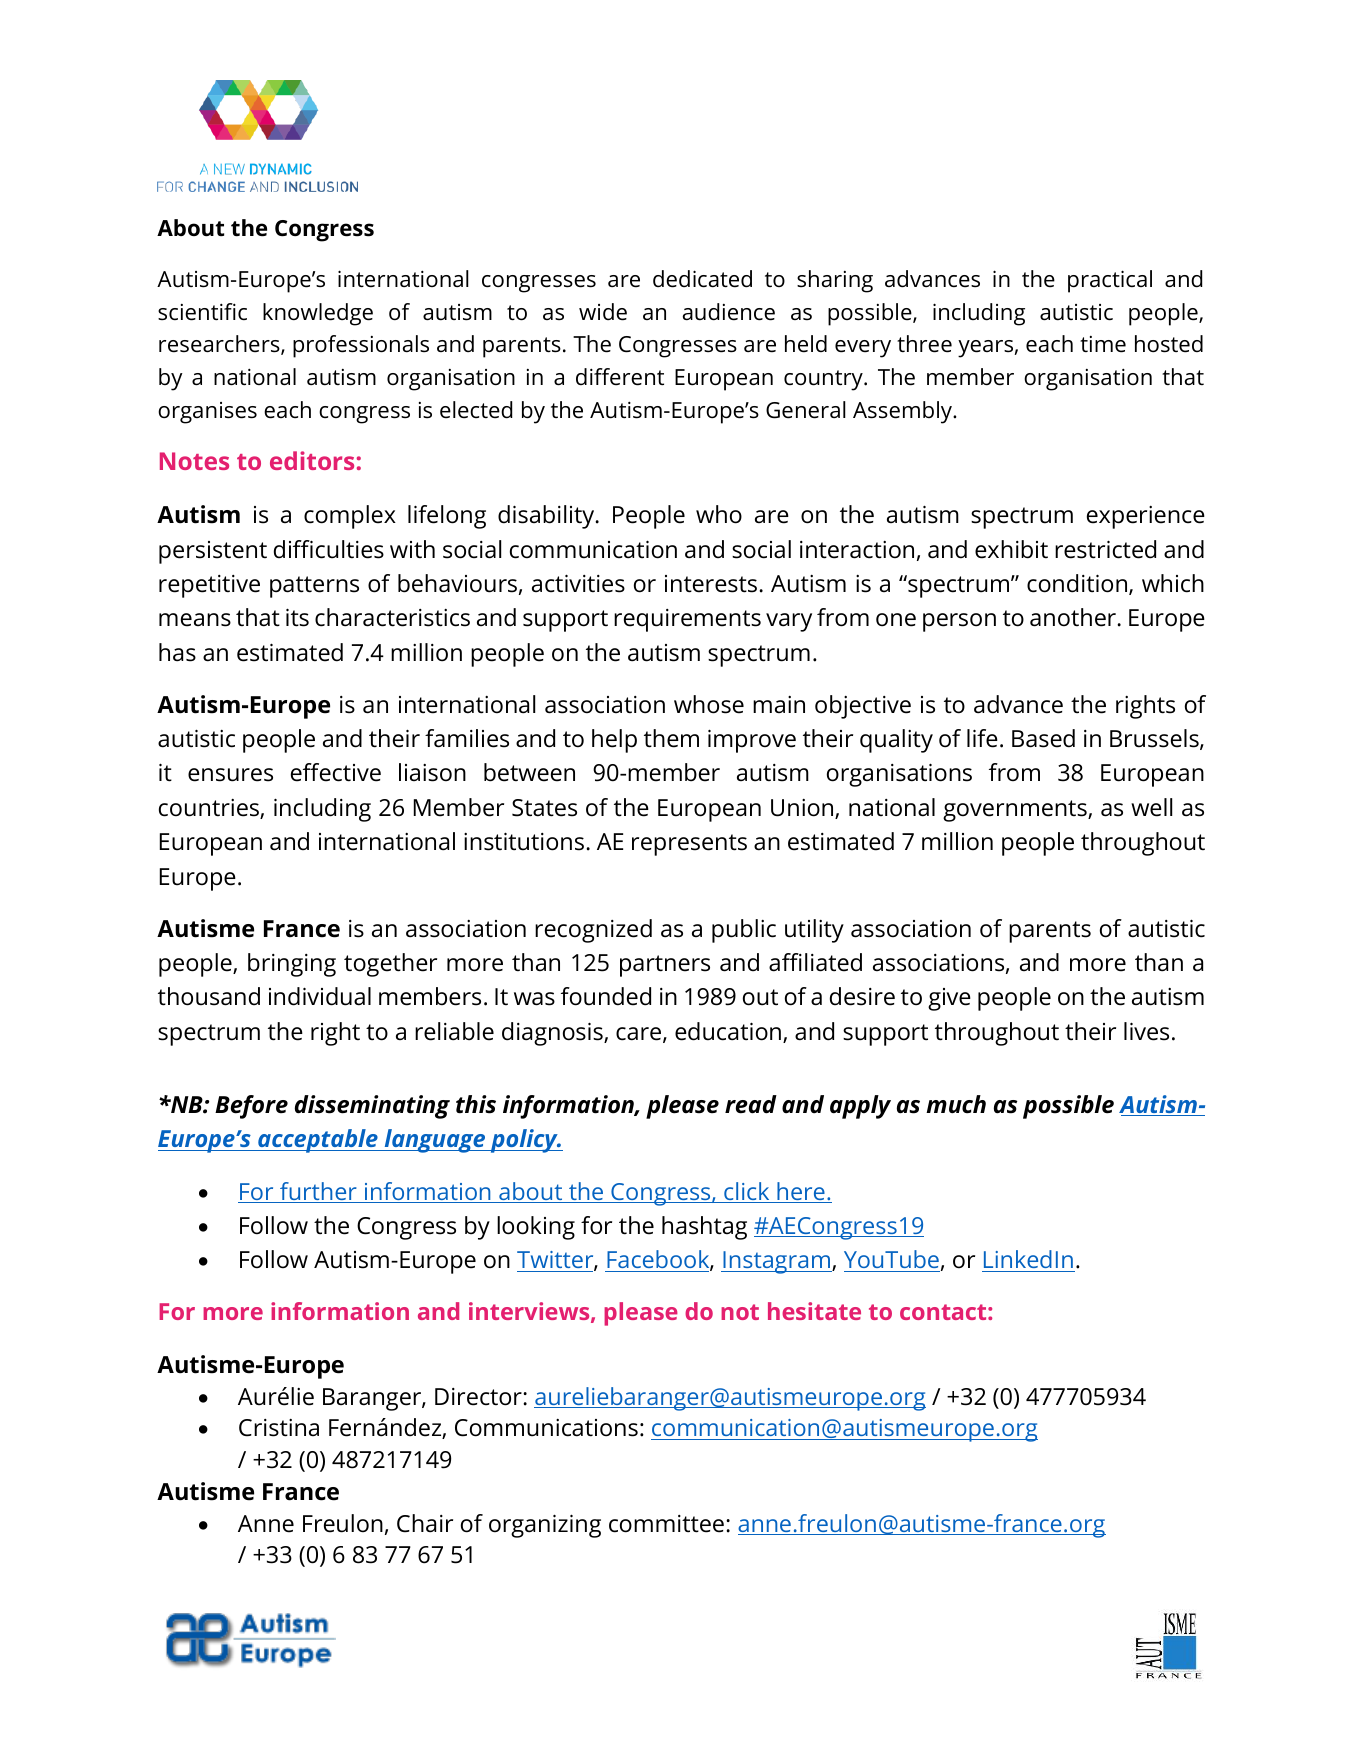  Describe the element at coordinates (336, 772) in the screenshot. I see `effective` at that location.
